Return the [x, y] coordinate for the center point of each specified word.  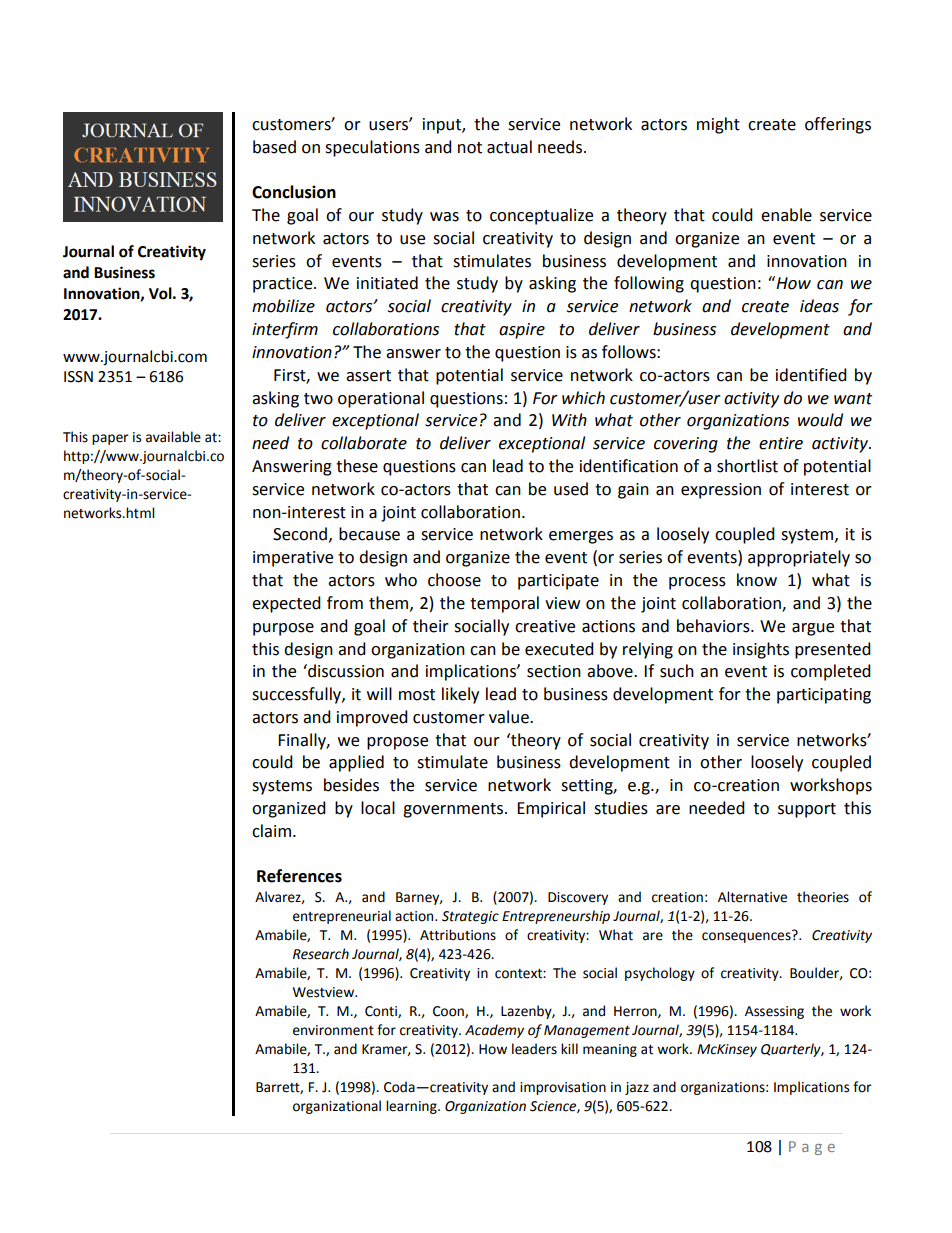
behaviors [714, 626]
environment [333, 1030]
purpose [283, 629]
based [274, 147]
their [431, 626]
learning [412, 1107]
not [470, 148]
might [718, 125]
